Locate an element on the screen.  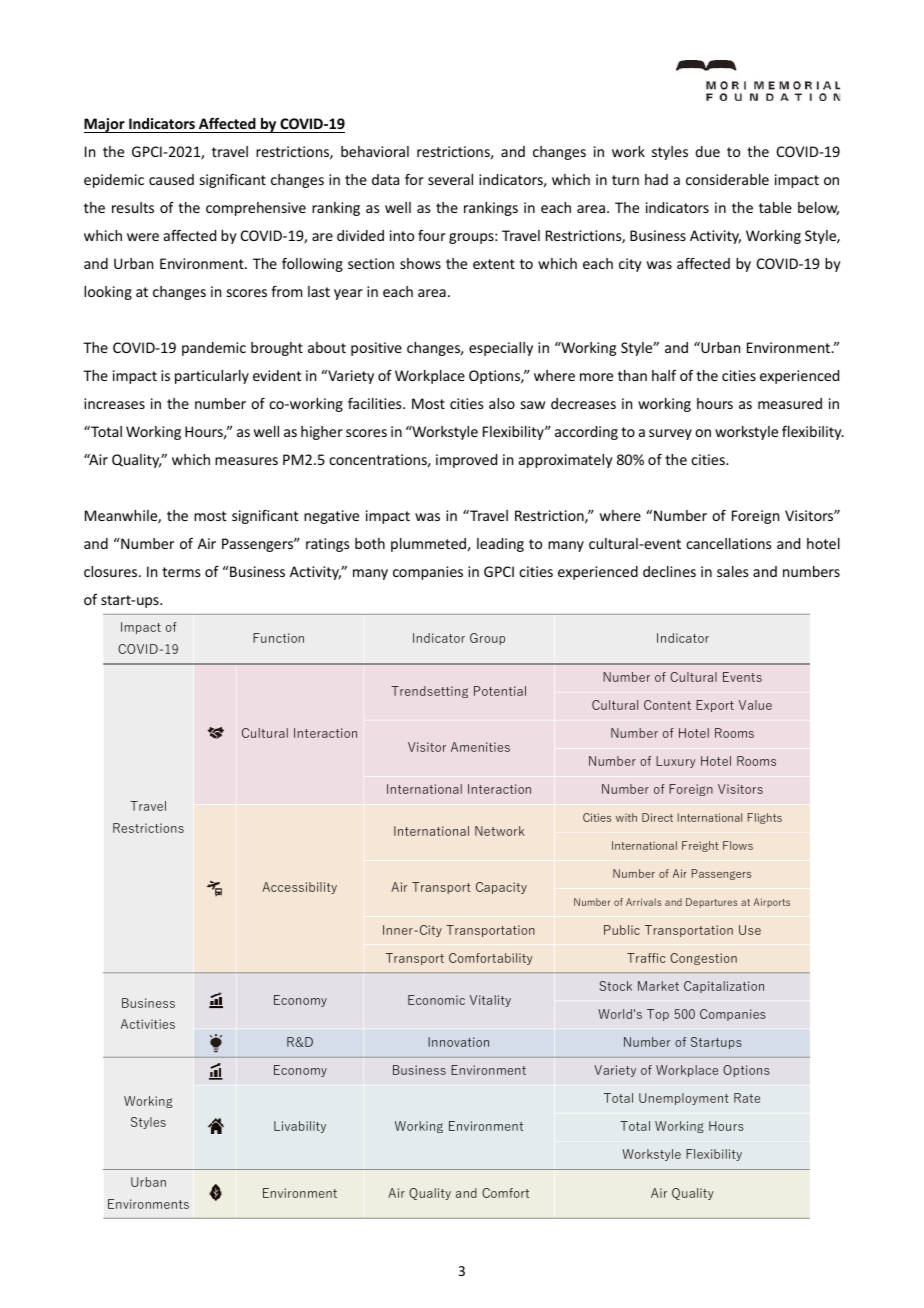
due is located at coordinates (707, 151).
